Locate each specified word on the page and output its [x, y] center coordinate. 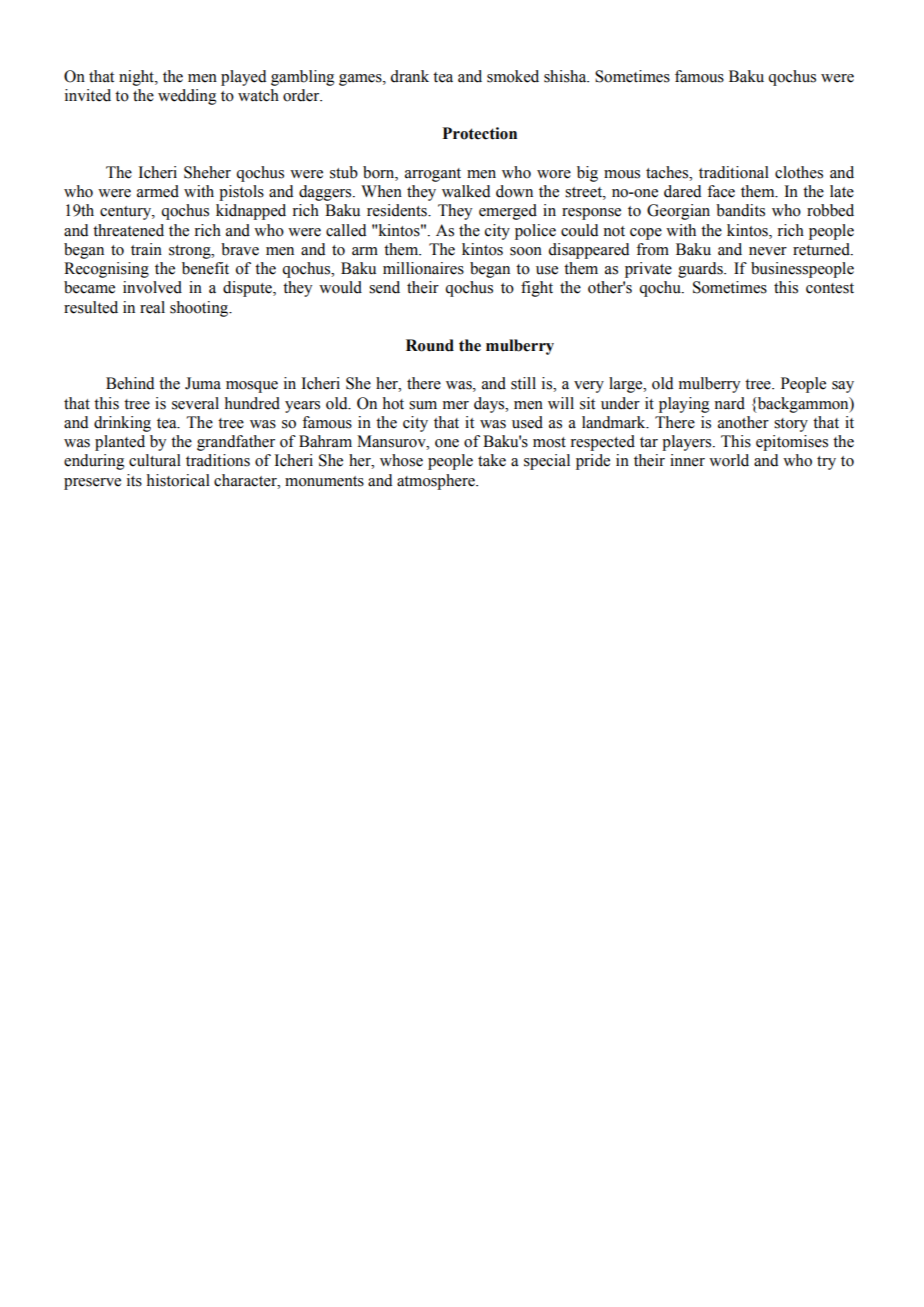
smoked [513, 76]
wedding [187, 97]
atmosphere [437, 482]
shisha [566, 76]
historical [178, 480]
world [729, 460]
